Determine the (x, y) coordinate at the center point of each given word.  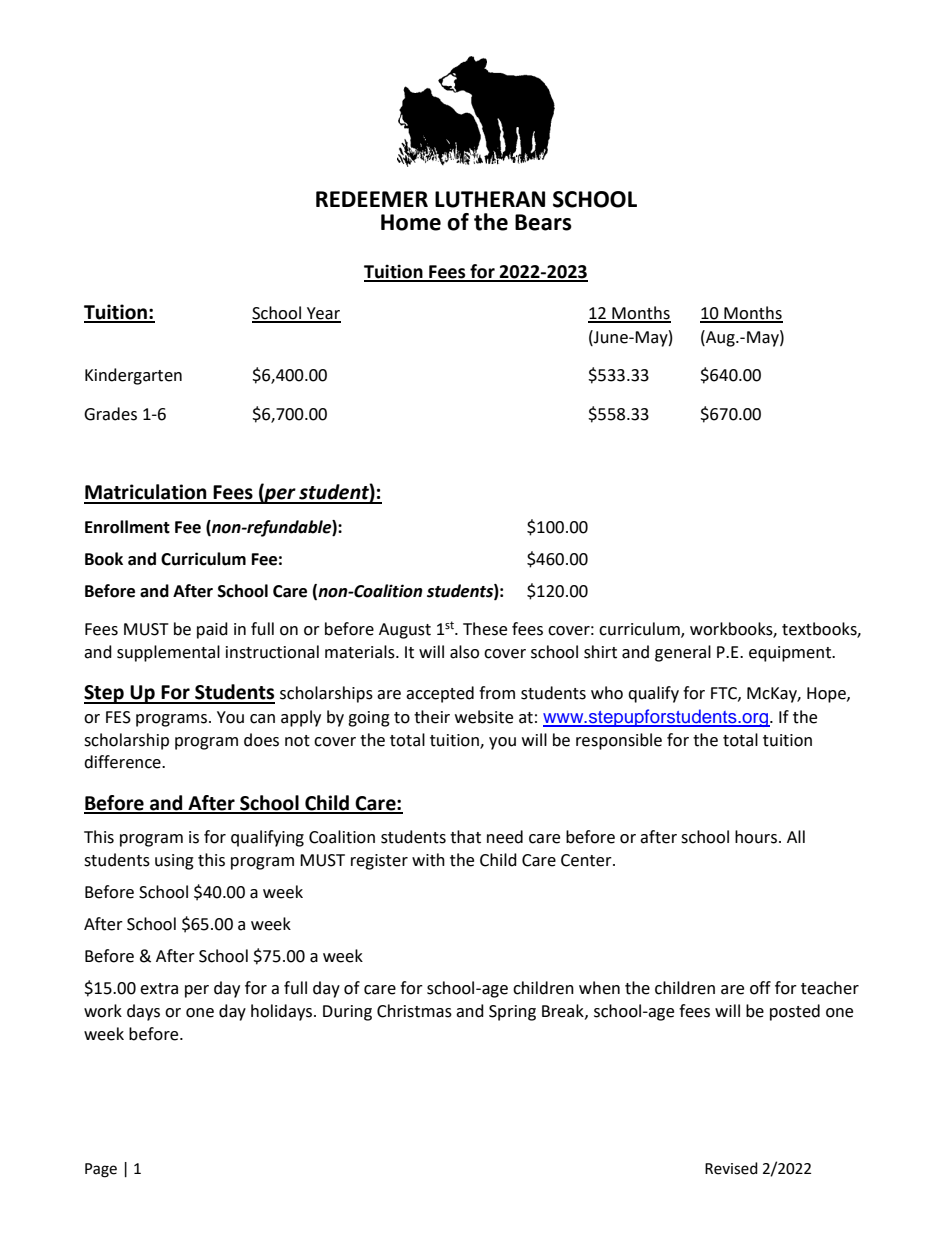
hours (756, 837)
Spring (512, 1013)
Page (101, 1170)
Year (322, 314)
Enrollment (127, 527)
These (485, 629)
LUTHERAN (490, 199)
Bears (543, 222)
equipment (791, 654)
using (174, 862)
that (465, 837)
